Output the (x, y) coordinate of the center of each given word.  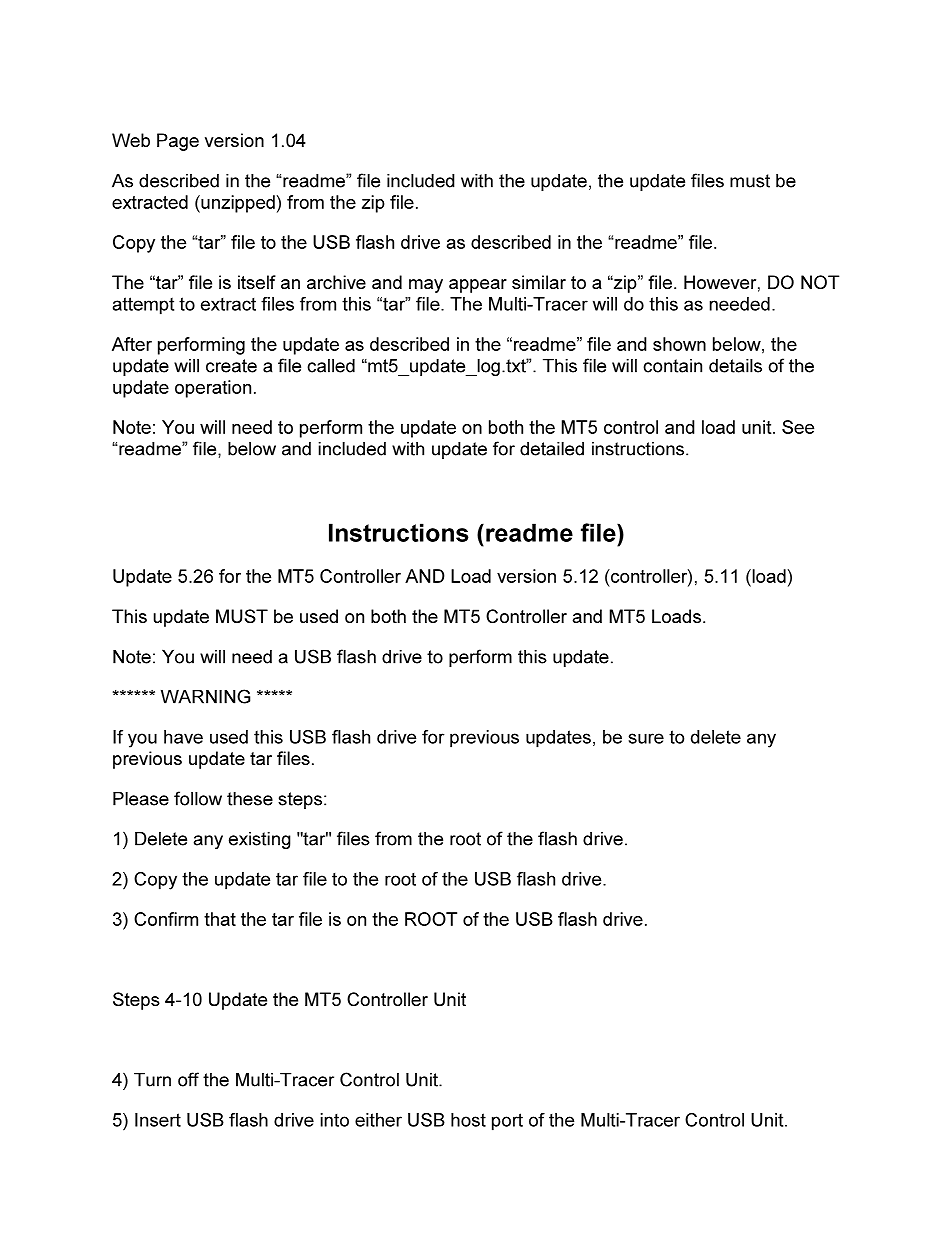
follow (198, 798)
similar (539, 282)
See (798, 427)
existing (260, 840)
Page (178, 142)
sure (646, 738)
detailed (552, 448)
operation (213, 389)
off (188, 1079)
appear (478, 286)
